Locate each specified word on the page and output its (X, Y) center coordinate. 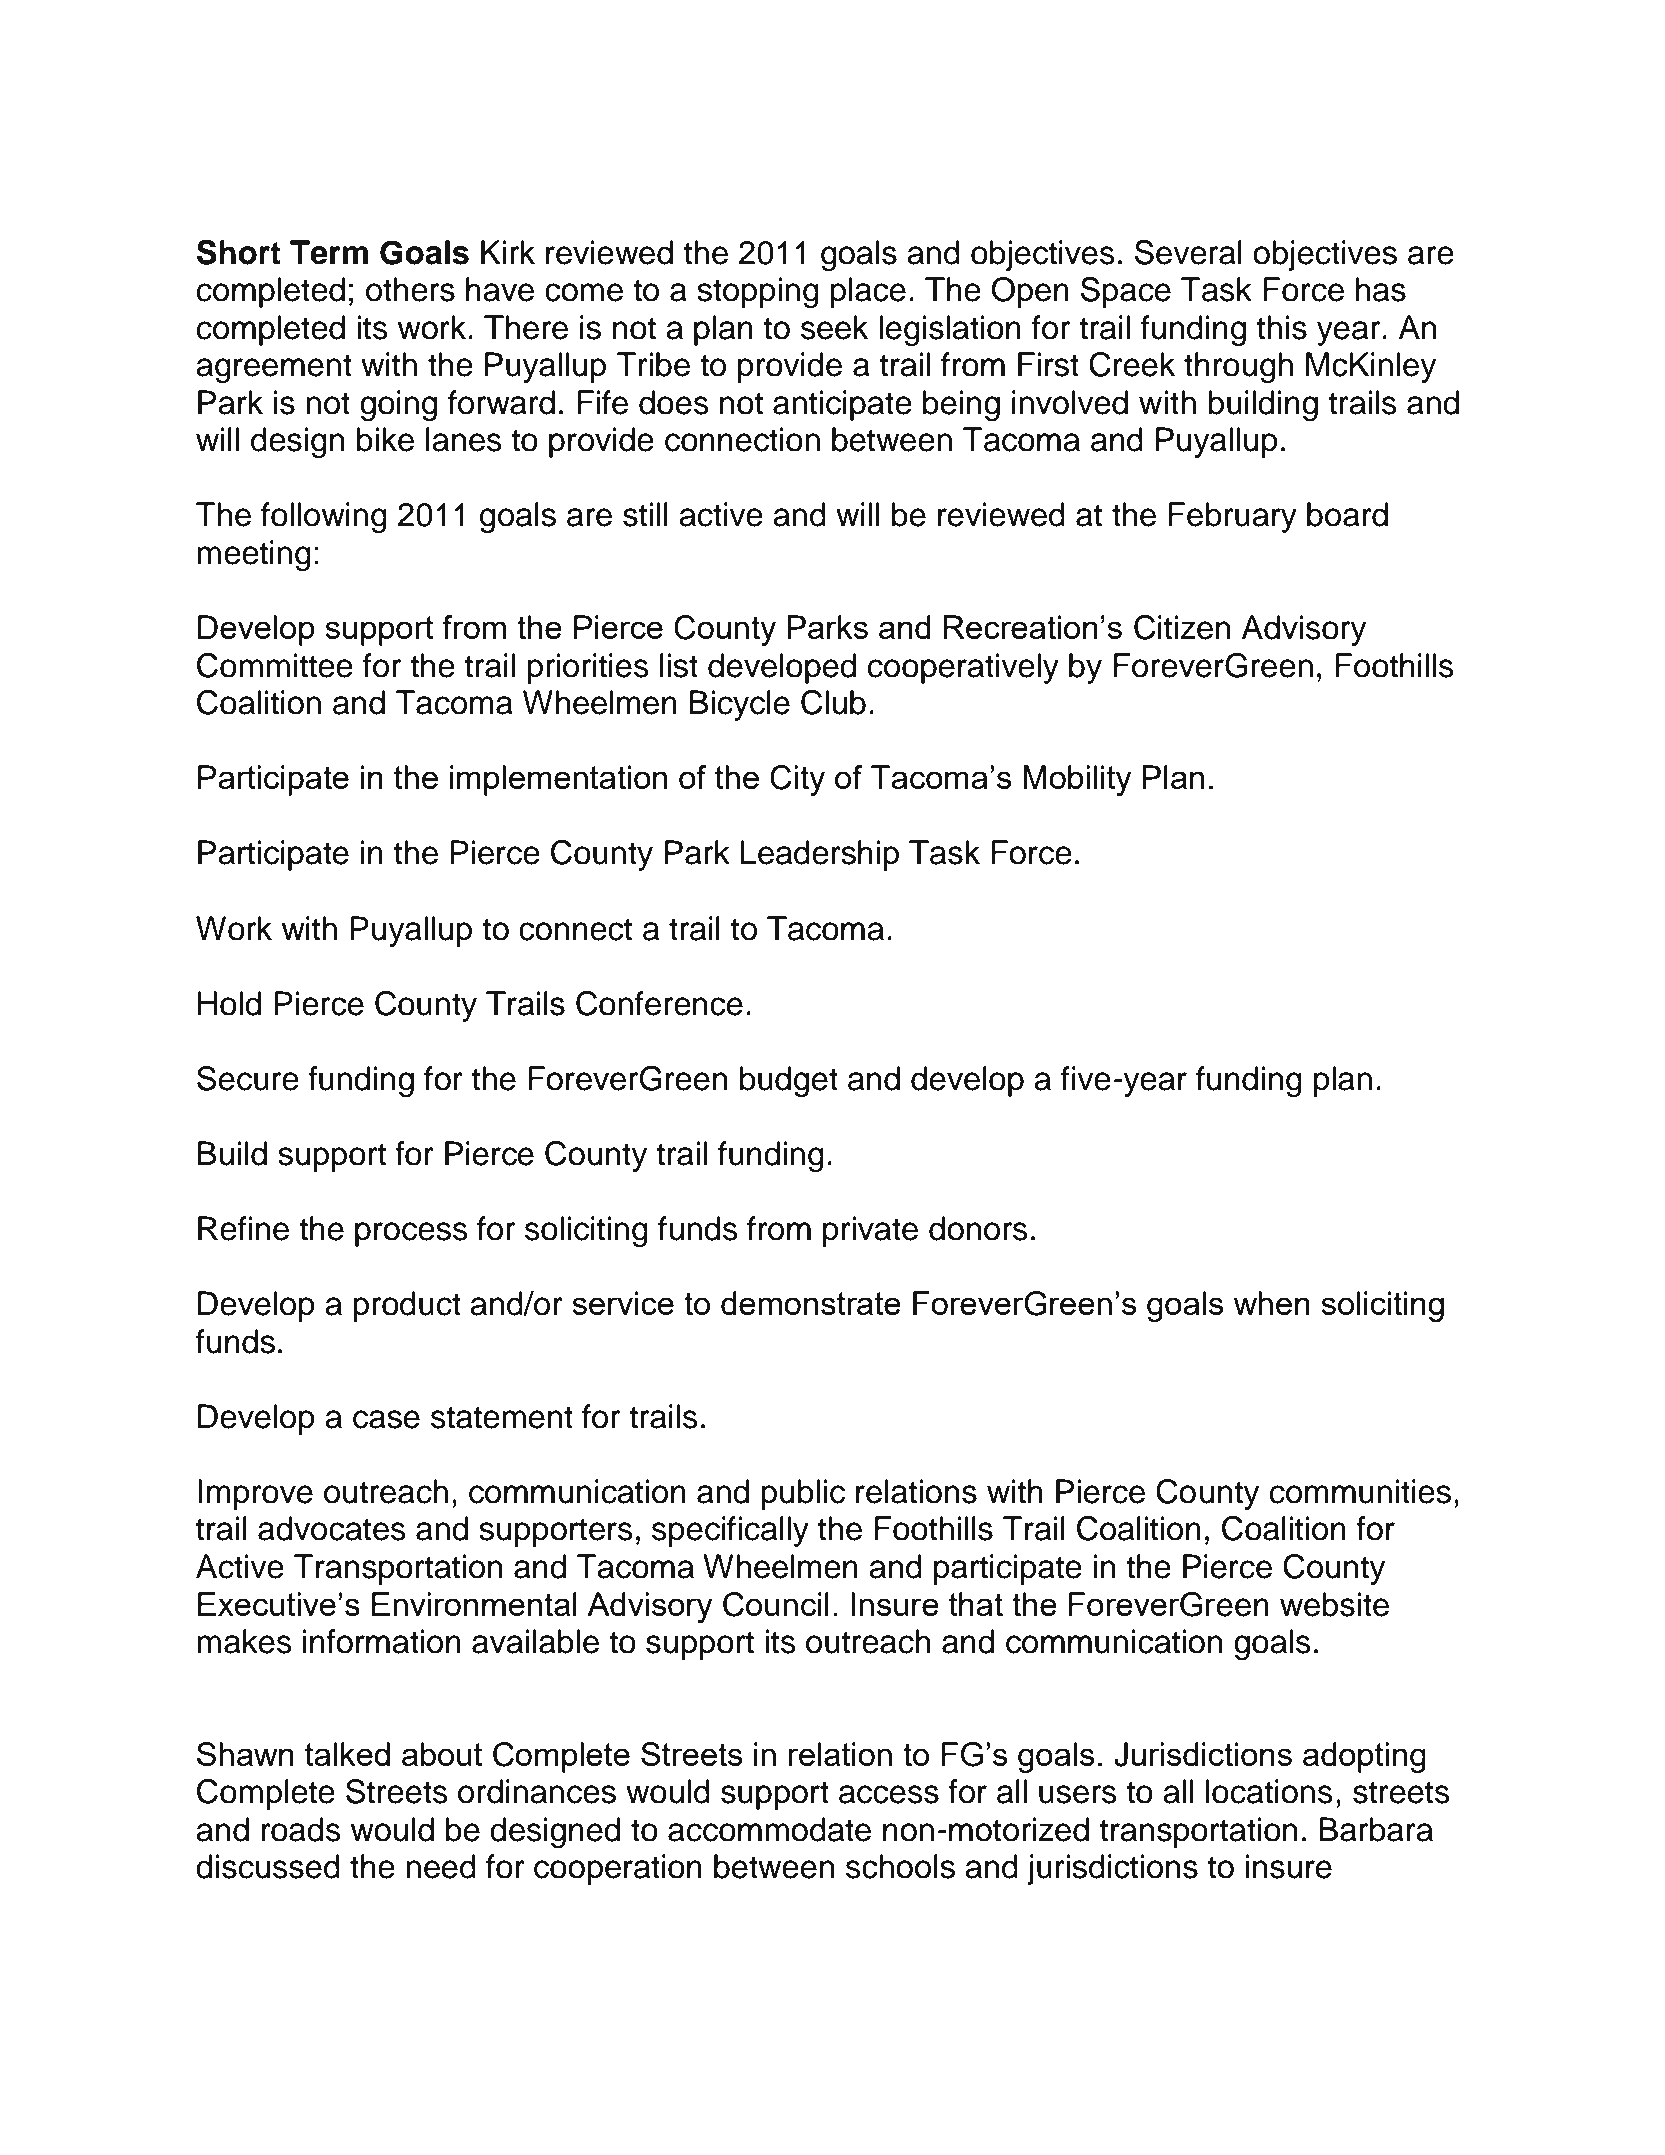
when (1272, 1303)
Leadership (820, 855)
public (803, 1494)
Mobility (1077, 780)
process (411, 1234)
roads (301, 1829)
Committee (275, 665)
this (1282, 327)
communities (1360, 1491)
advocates (332, 1528)
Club (833, 702)
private (870, 1231)
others (410, 289)
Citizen (1182, 627)
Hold (229, 1003)
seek (834, 327)
